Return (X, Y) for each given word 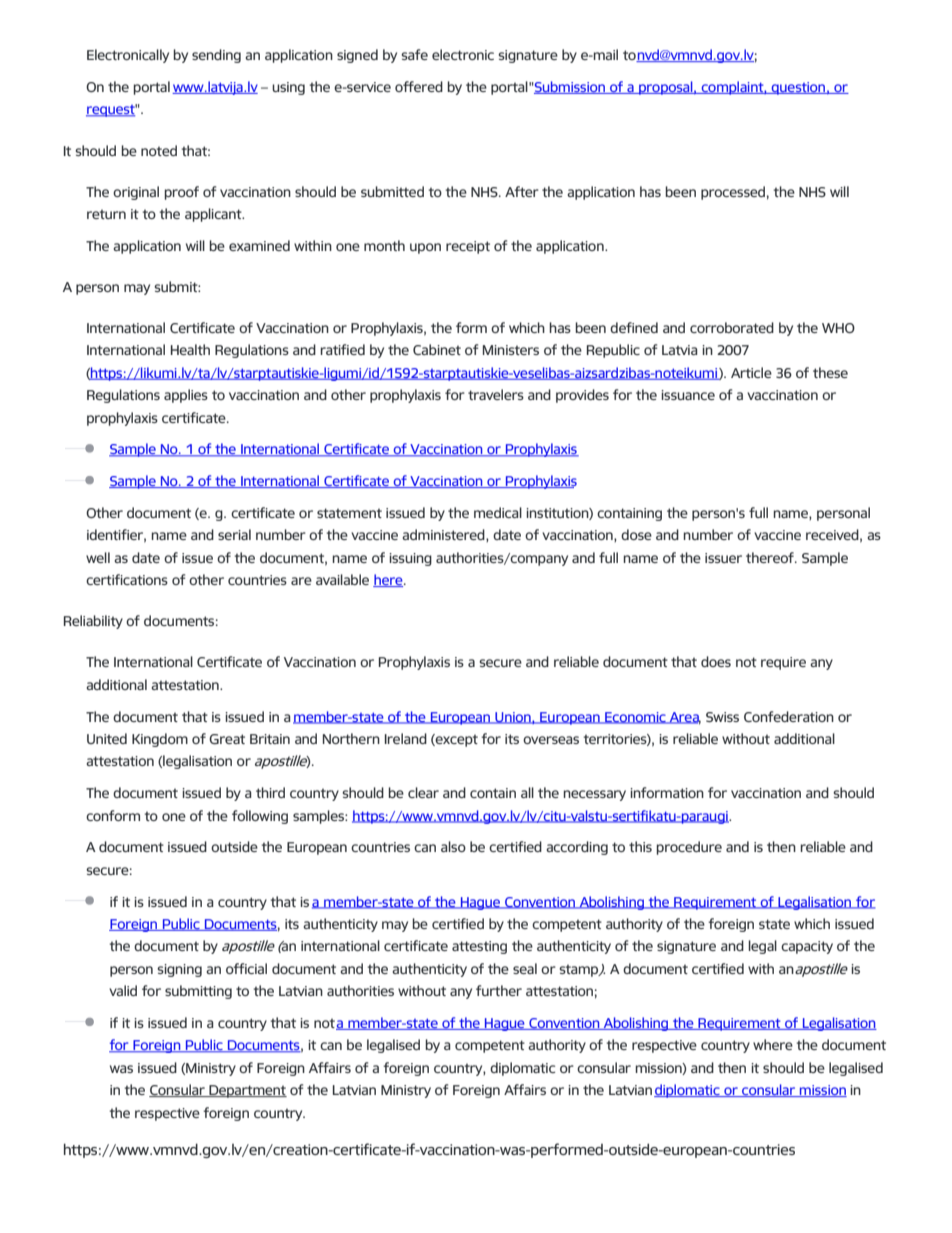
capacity (807, 947)
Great (227, 739)
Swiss (722, 717)
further (499, 990)
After (522, 191)
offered (419, 86)
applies (186, 396)
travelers (496, 394)
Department (247, 1091)
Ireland (406, 738)
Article (751, 372)
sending (216, 56)
